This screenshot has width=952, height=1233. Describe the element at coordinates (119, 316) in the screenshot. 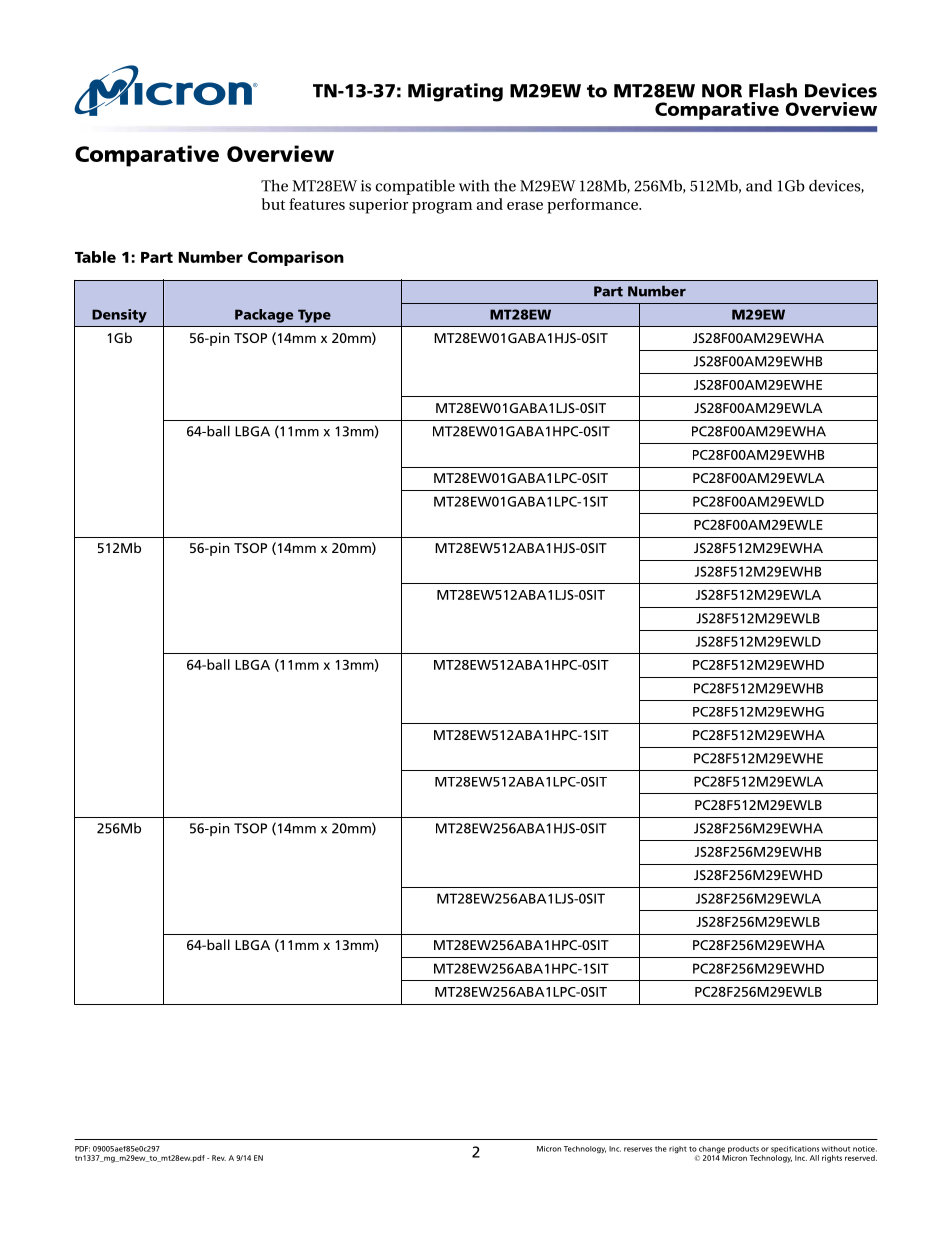

I see `Density` at that location.
